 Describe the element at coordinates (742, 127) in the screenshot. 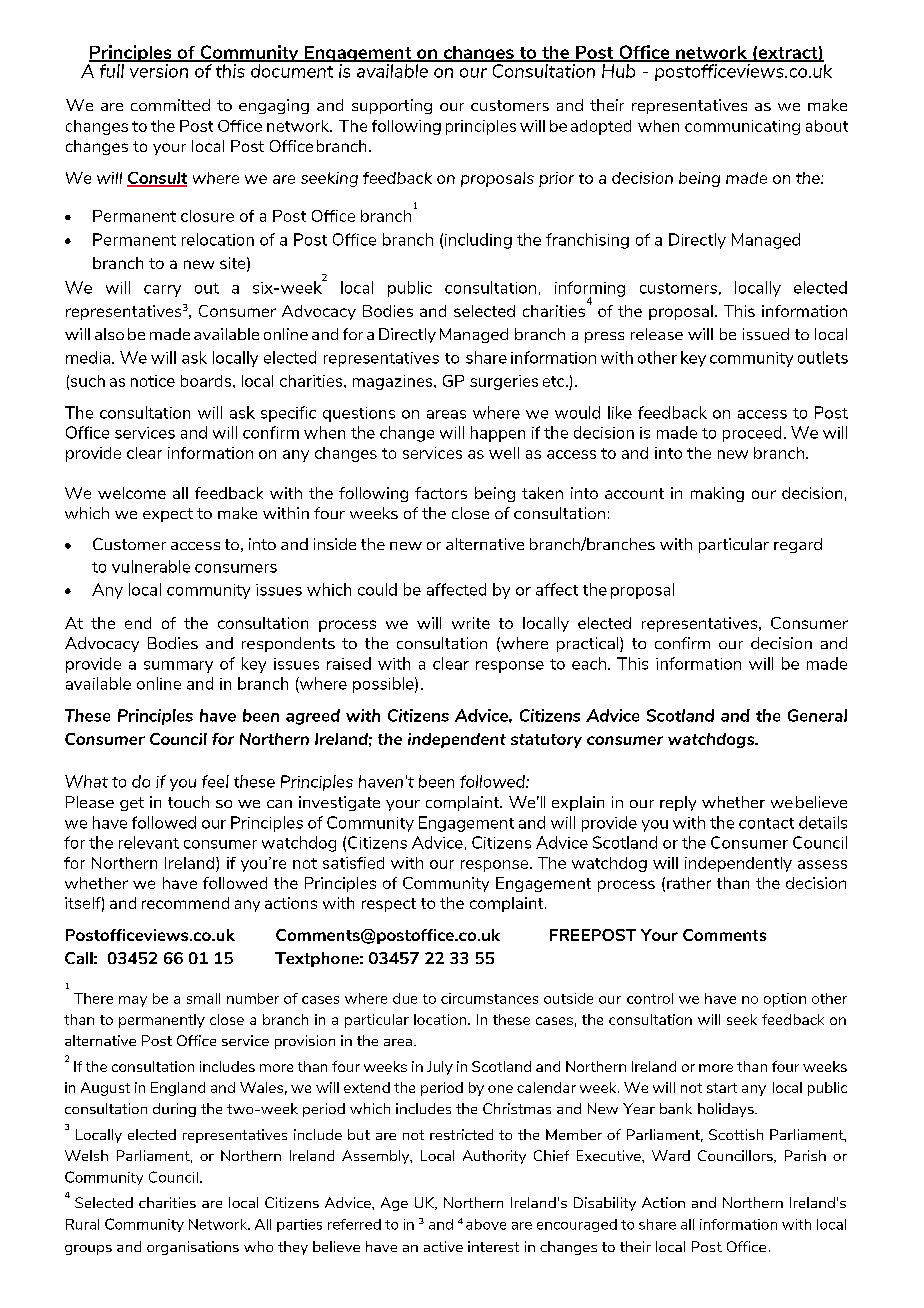

I see `communicating` at that location.
